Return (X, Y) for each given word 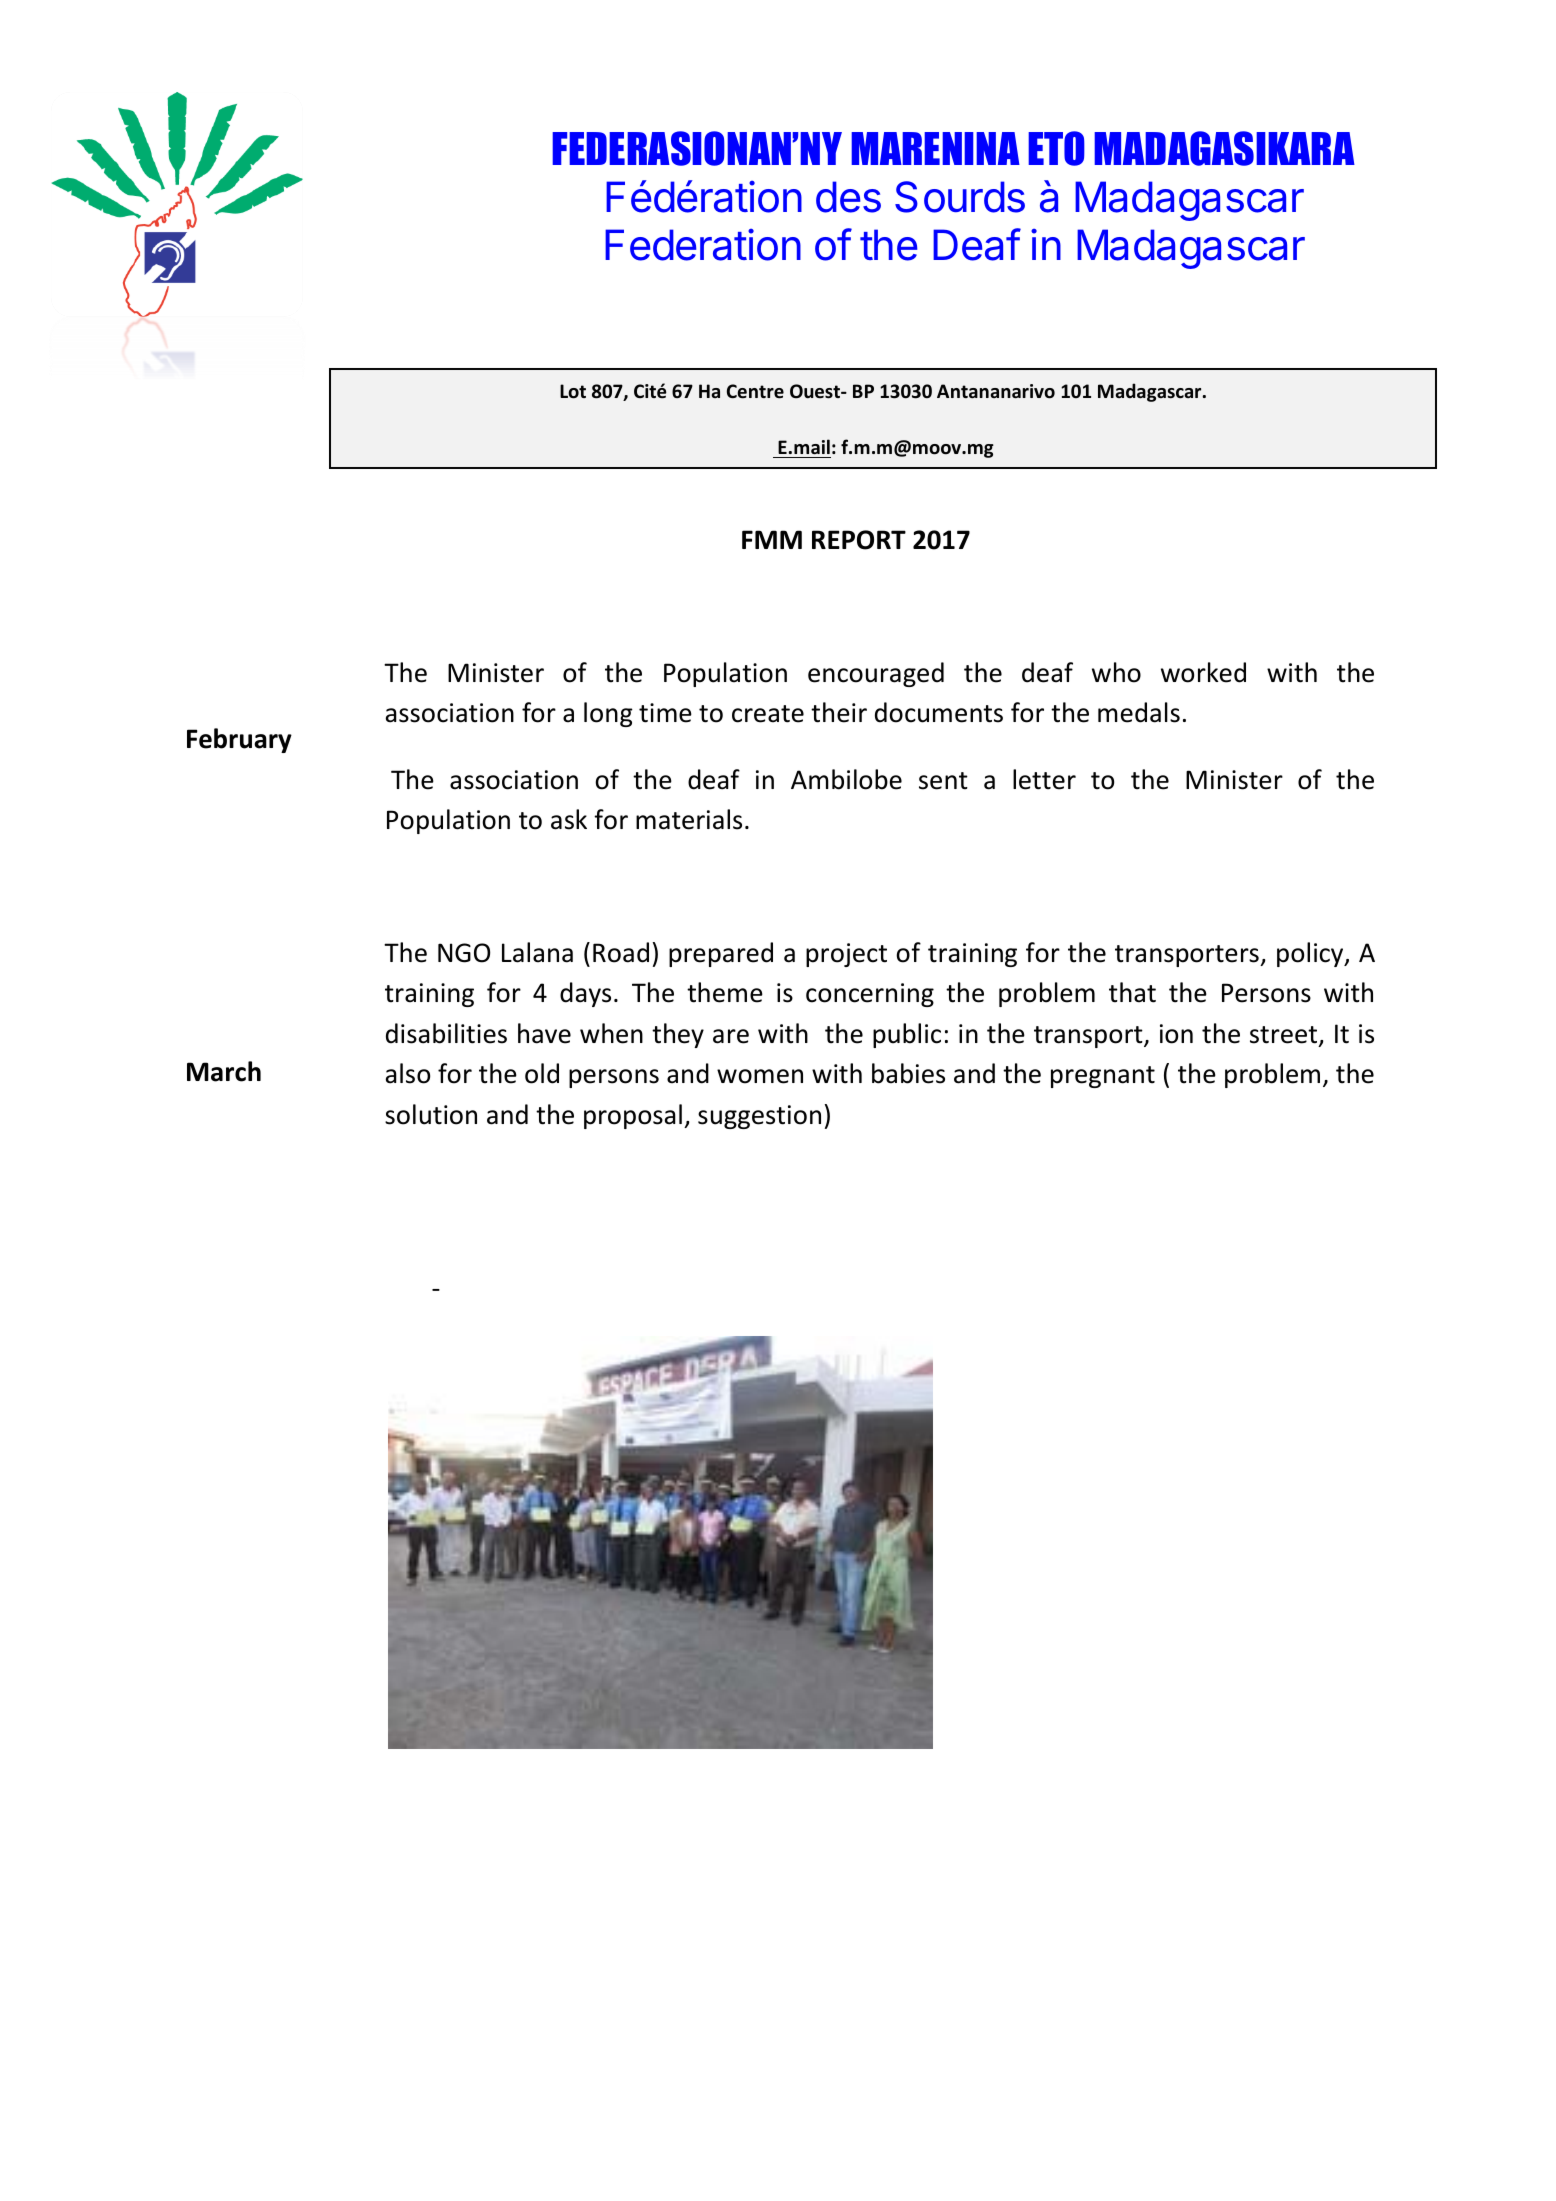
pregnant (1103, 1077)
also (408, 1073)
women (760, 1076)
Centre (755, 391)
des (848, 197)
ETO (1056, 148)
